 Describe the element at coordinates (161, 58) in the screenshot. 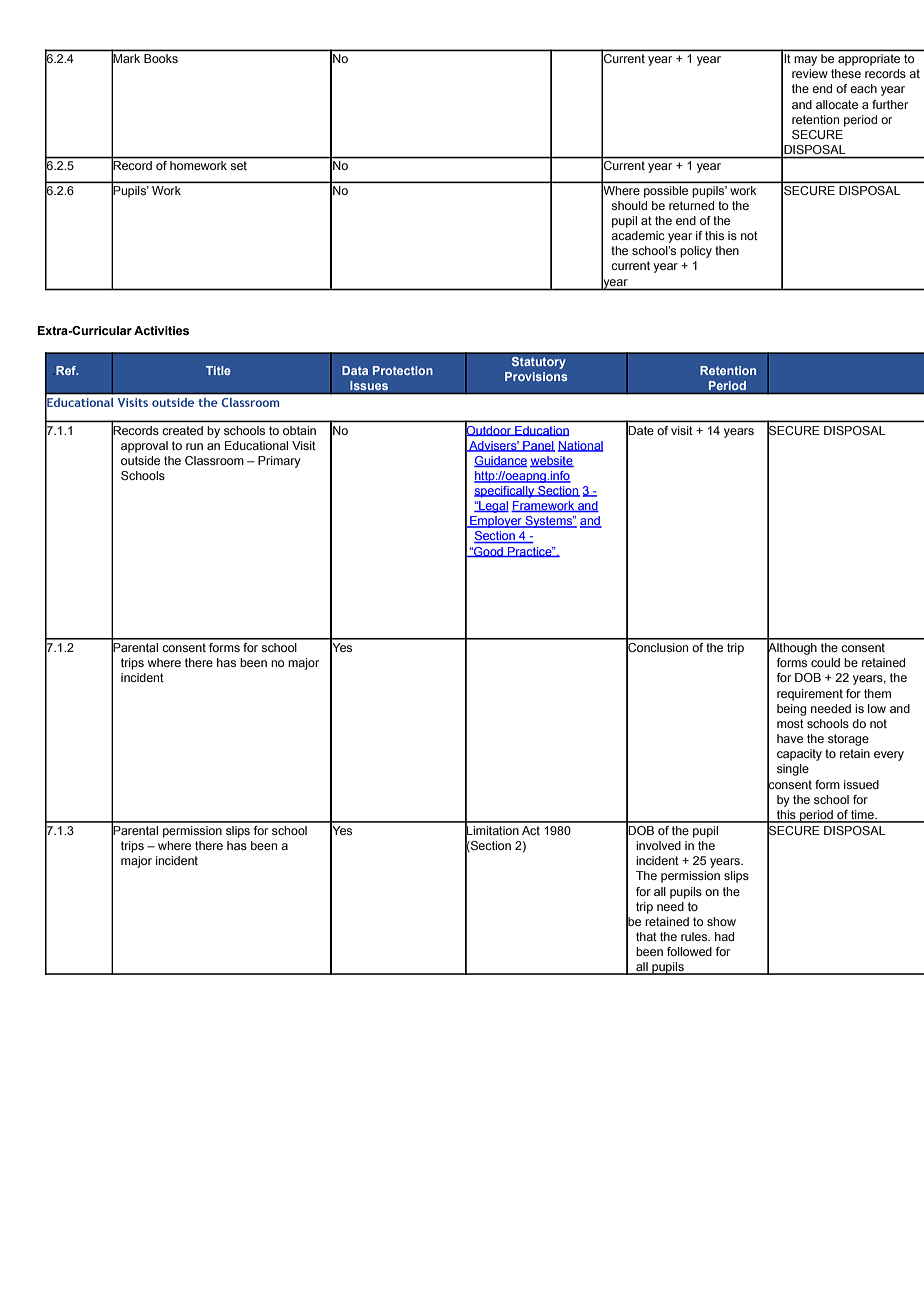

I see `Books` at that location.
